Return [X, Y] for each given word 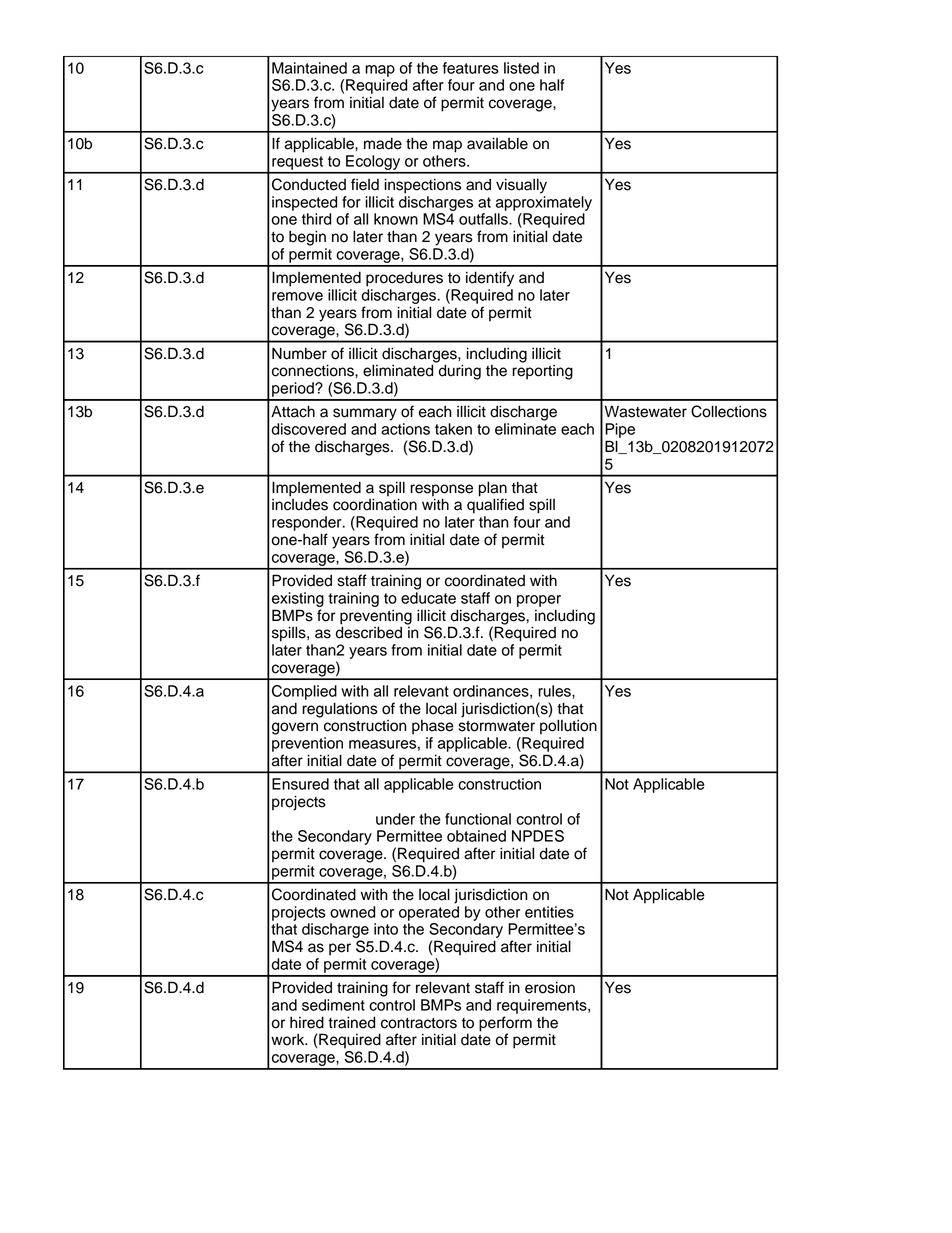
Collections [729, 411]
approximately [544, 203]
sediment [333, 1005]
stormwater [497, 726]
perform [505, 1025]
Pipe [620, 430]
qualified [495, 505]
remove [297, 296]
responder [308, 523]
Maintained [309, 68]
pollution [568, 727]
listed [521, 68]
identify [490, 279]
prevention [307, 744]
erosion [550, 987]
